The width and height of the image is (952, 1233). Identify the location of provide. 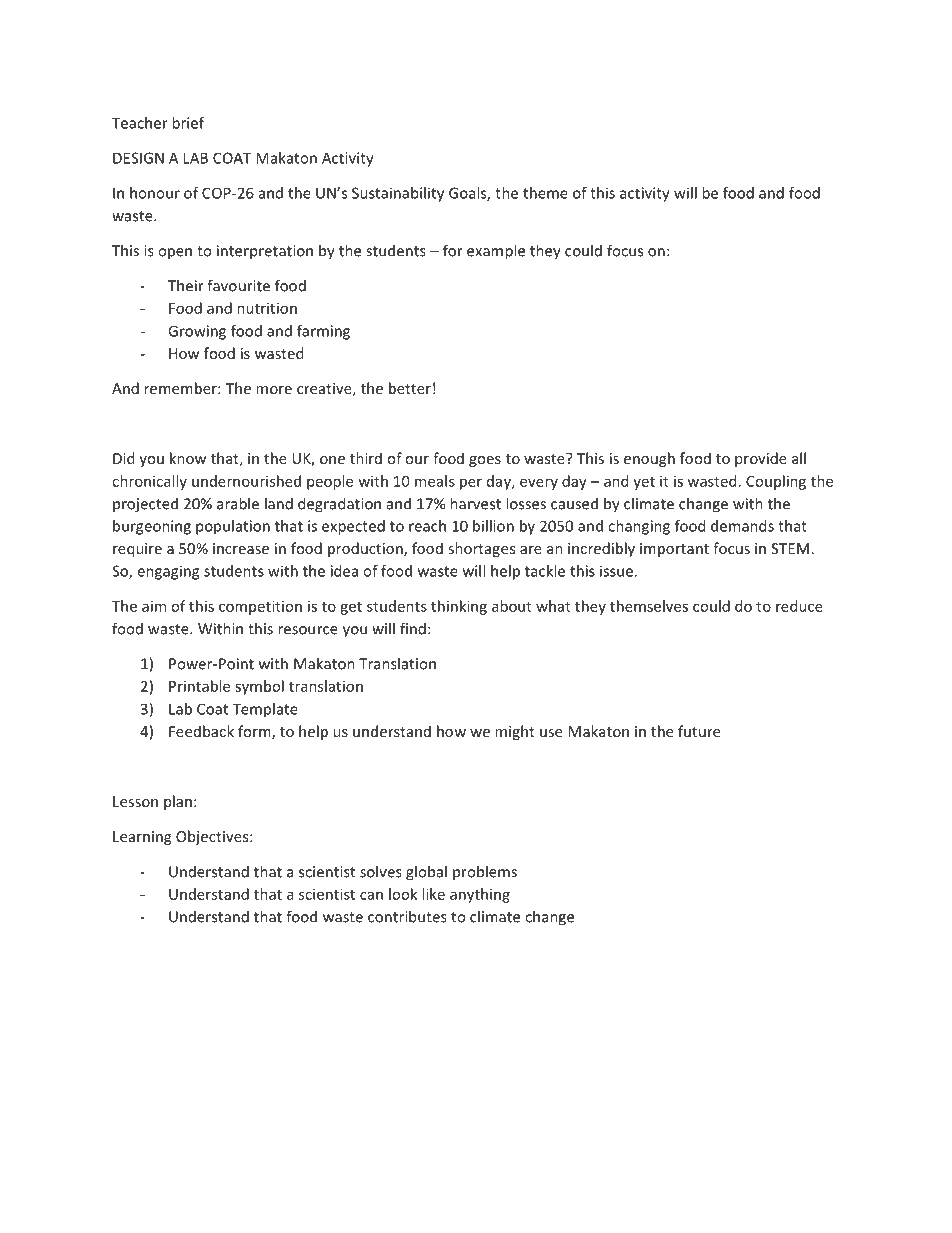
(761, 459).
